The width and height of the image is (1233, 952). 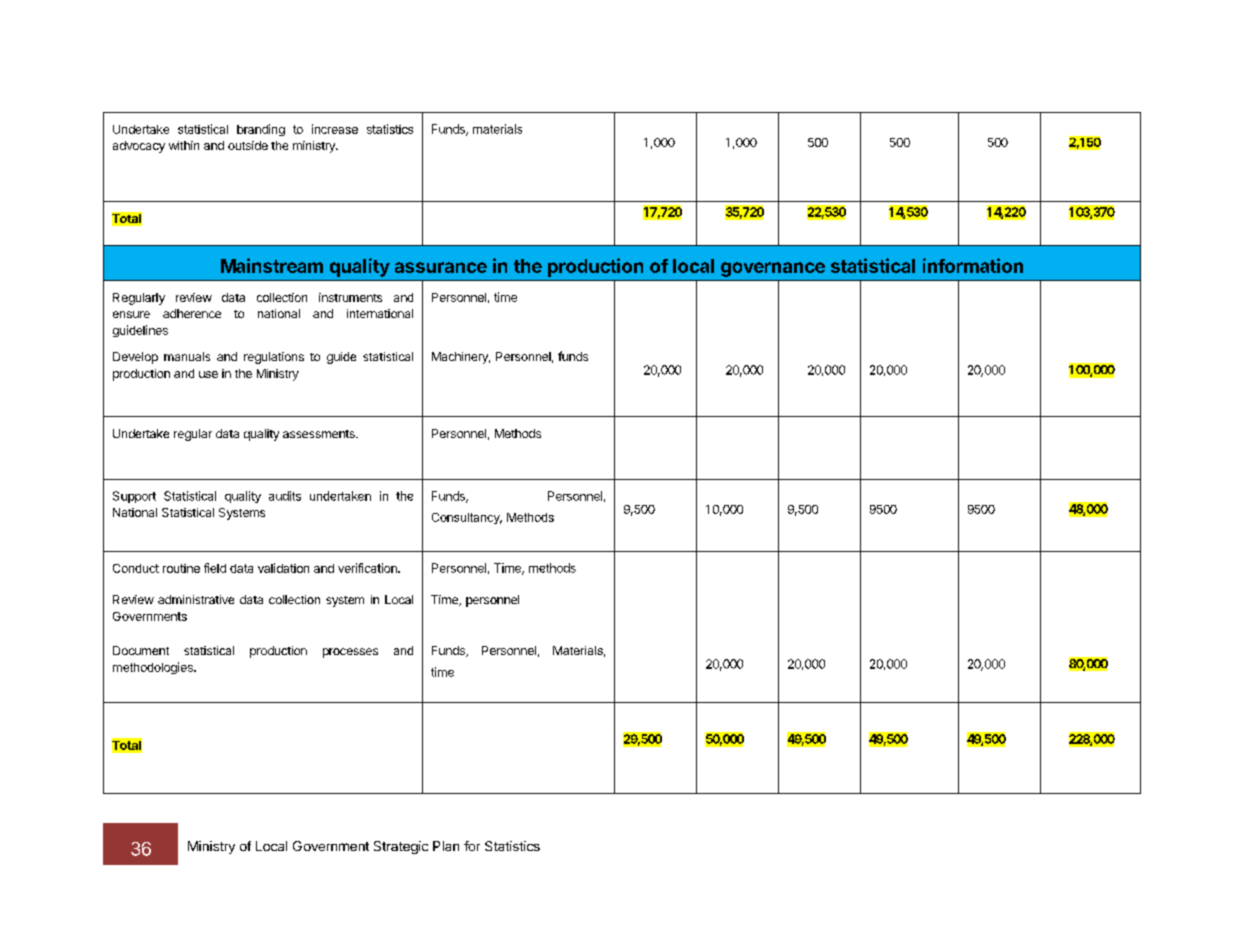 I want to click on information, so click(x=973, y=265).
